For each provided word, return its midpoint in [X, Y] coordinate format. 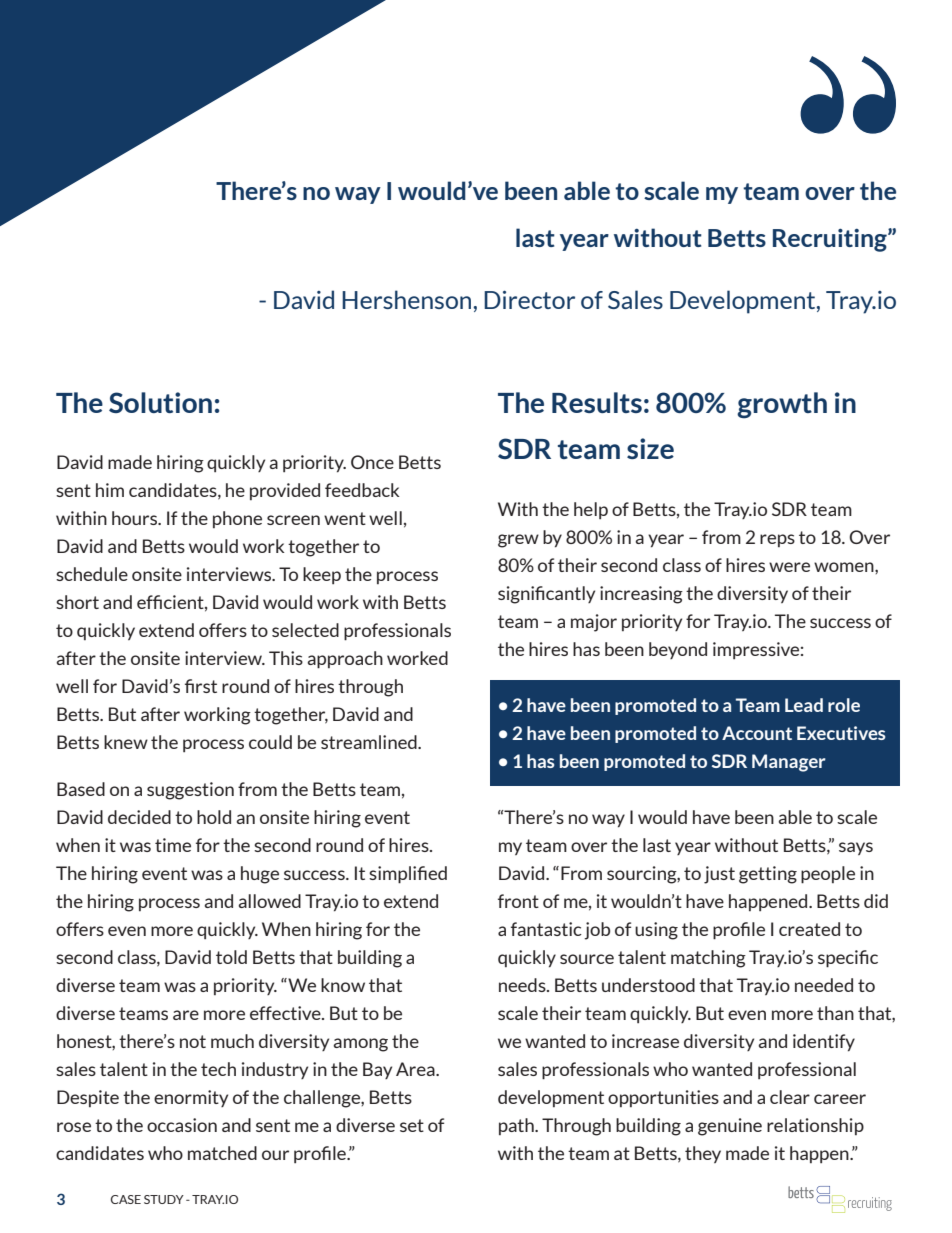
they [703, 1154]
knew [126, 742]
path [517, 1126]
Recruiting [831, 240]
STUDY [164, 1199]
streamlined [370, 742]
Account [757, 733]
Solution [160, 402]
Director [529, 299]
